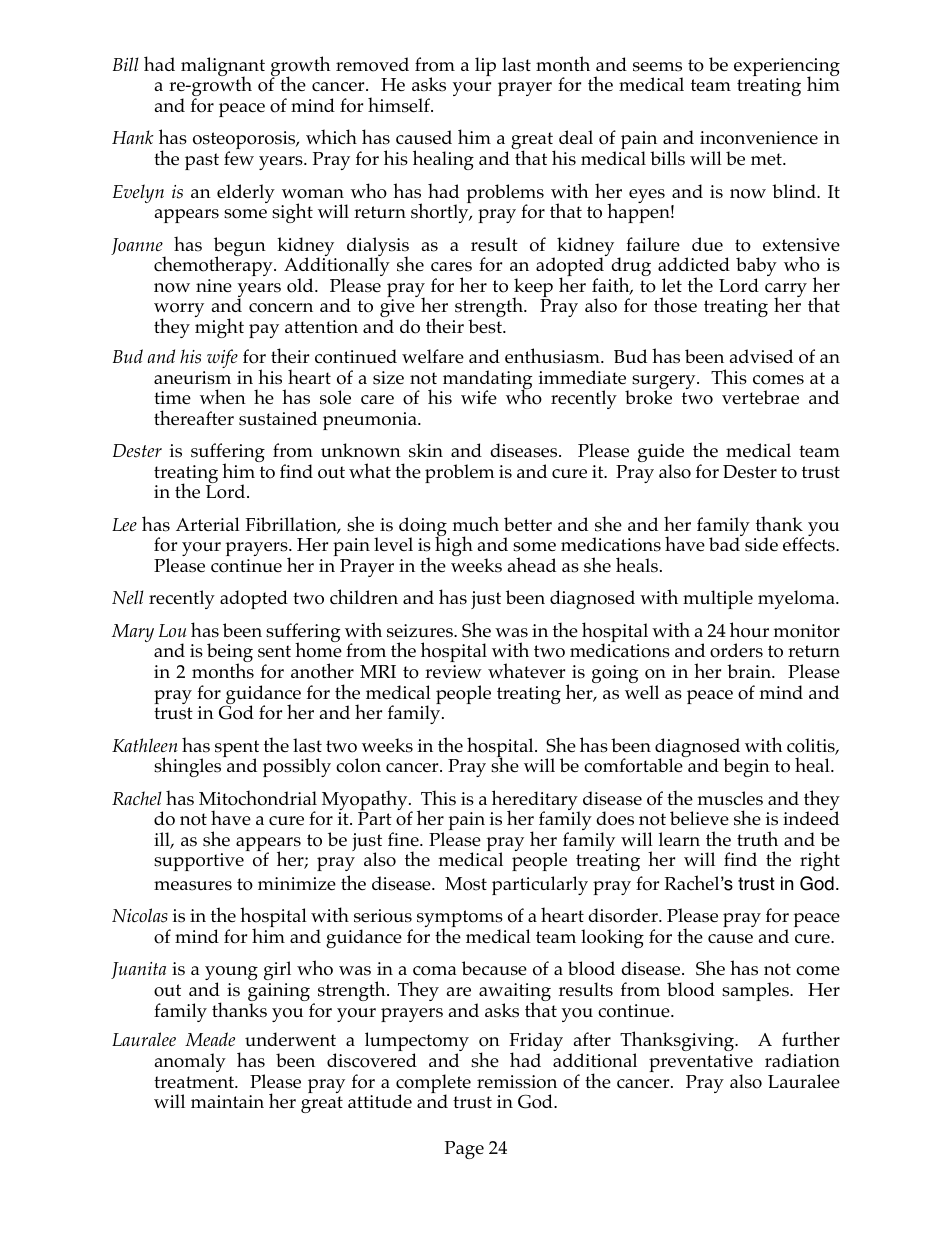 Image resolution: width=952 pixels, height=1233 pixels. Describe the element at coordinates (219, 327) in the document. I see `might` at that location.
